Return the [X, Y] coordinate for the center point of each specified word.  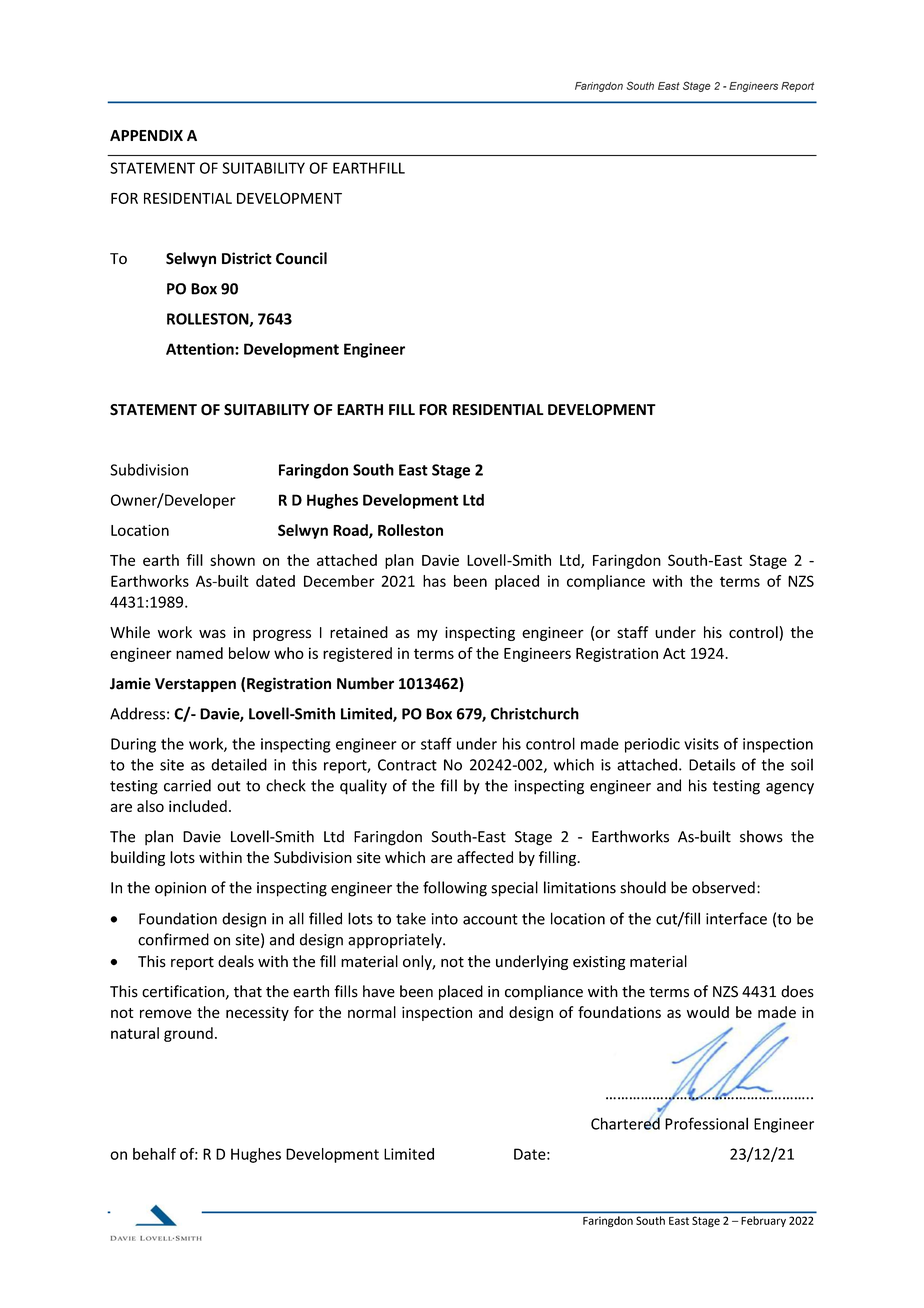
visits [701, 744]
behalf [154, 1154]
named [199, 653]
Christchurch [535, 713]
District [247, 258]
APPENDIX [146, 135]
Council [301, 258]
